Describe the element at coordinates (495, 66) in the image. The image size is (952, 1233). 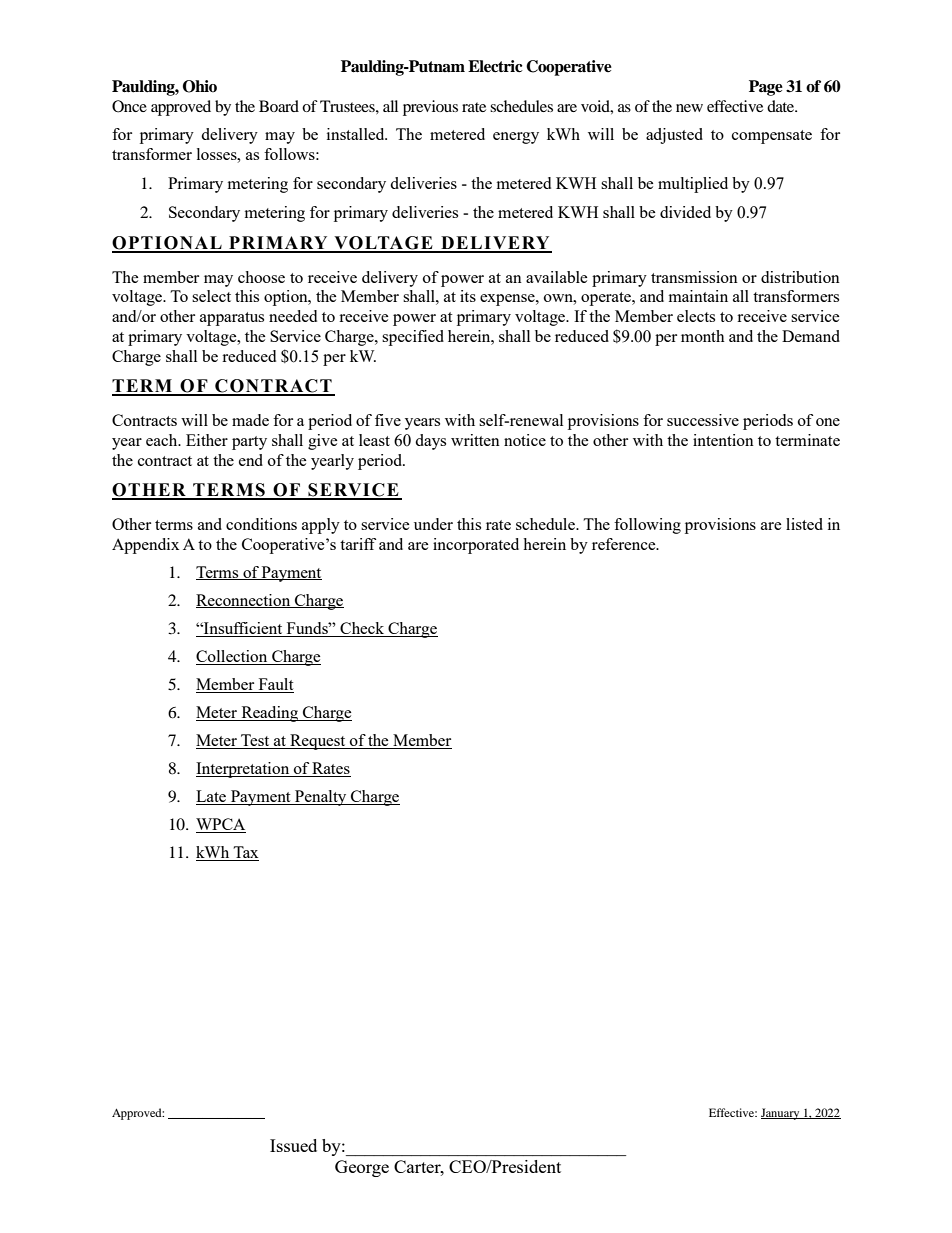
I see `Electric` at that location.
